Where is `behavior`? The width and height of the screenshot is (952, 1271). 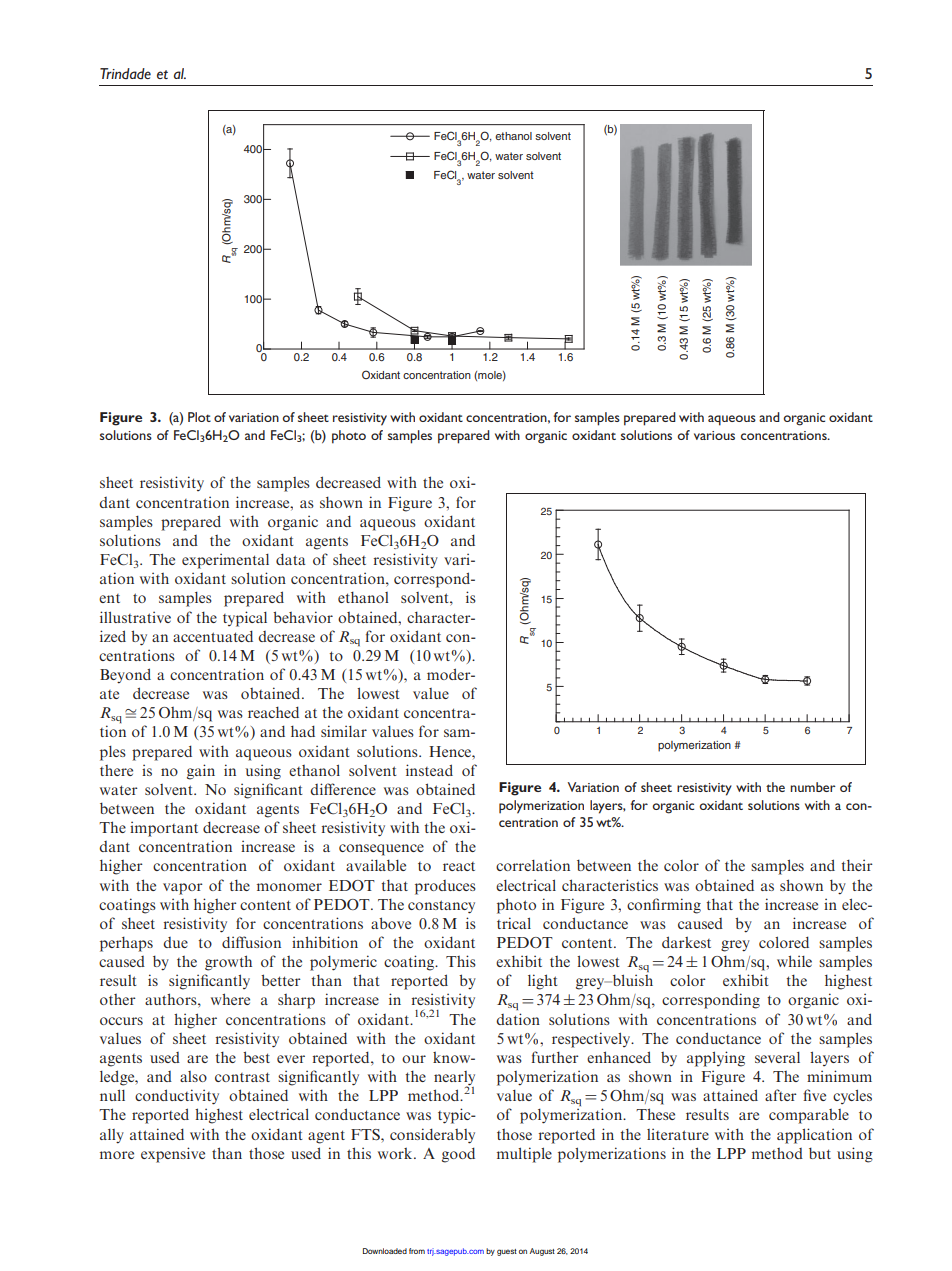 behavior is located at coordinates (303, 617).
